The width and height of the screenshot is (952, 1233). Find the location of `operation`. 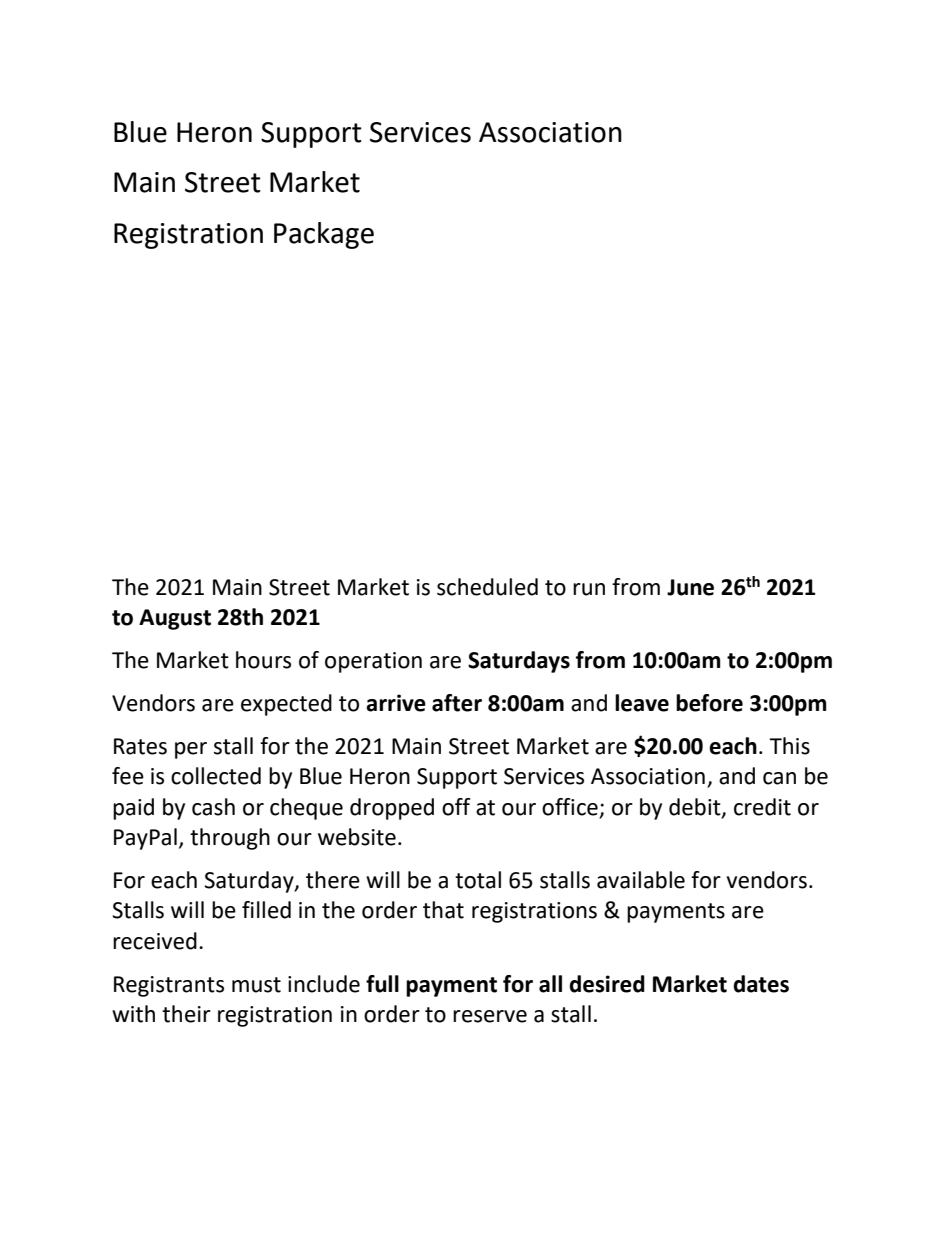

operation is located at coordinates (373, 662).
